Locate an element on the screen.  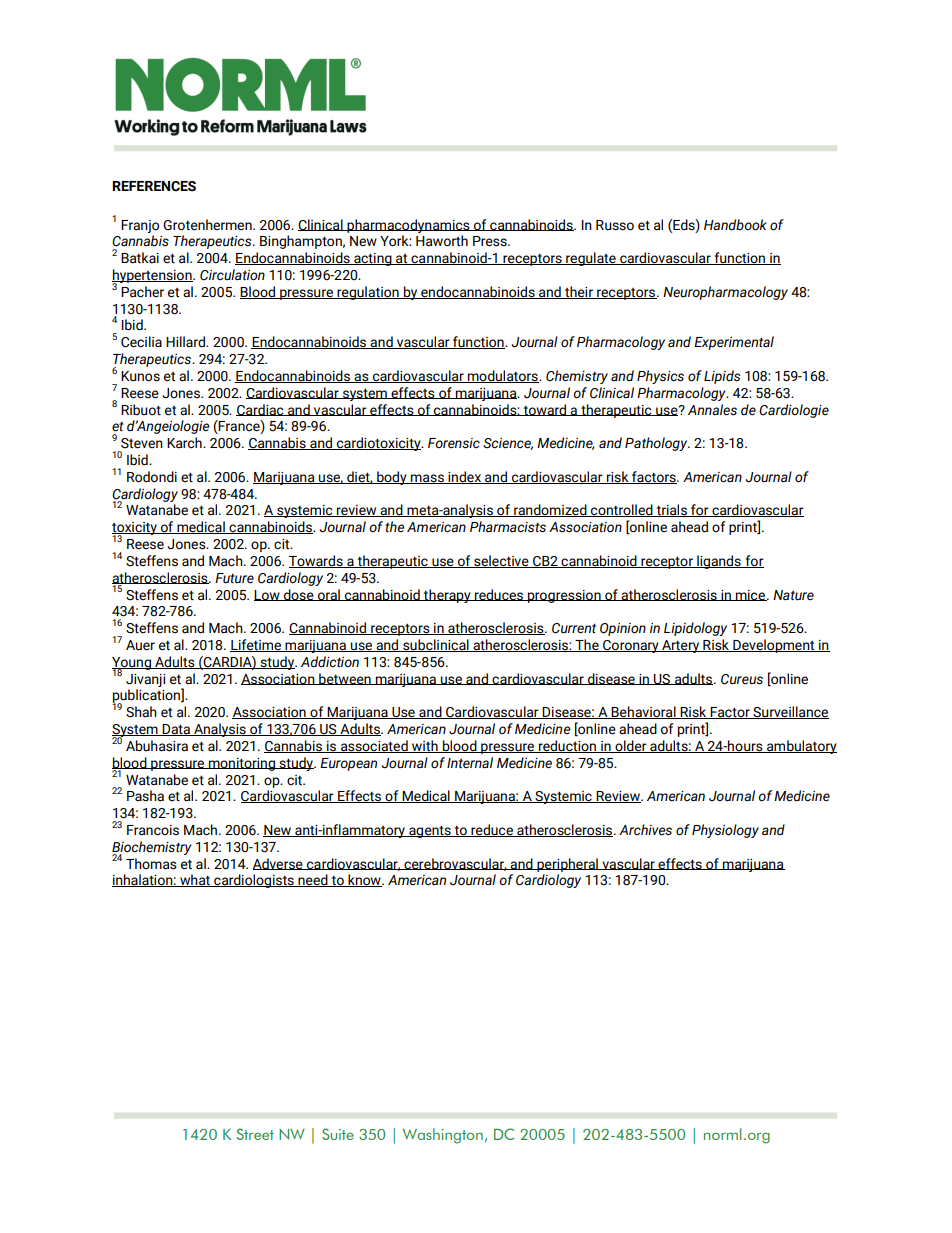
Haworth is located at coordinates (442, 241).
